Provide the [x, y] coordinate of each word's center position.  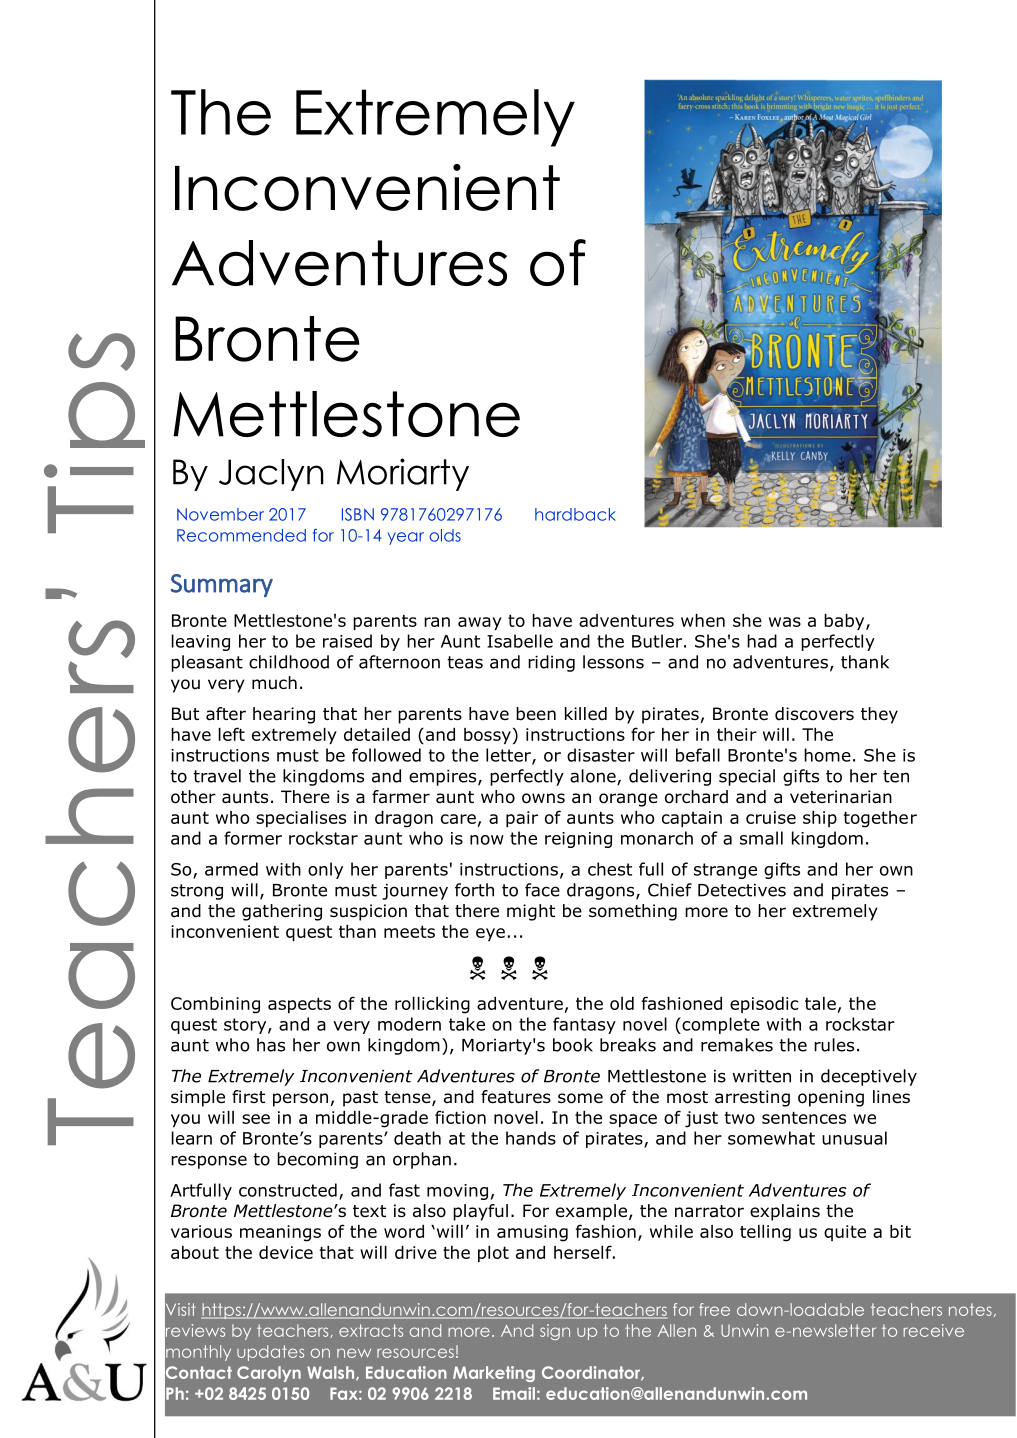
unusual [854, 1138]
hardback [575, 514]
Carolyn [269, 1374]
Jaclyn [271, 475]
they [879, 715]
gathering [282, 912]
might [531, 912]
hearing [284, 715]
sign [555, 1332]
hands [531, 1138]
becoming [317, 1160]
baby [845, 622]
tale [820, 1003]
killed [586, 714]
